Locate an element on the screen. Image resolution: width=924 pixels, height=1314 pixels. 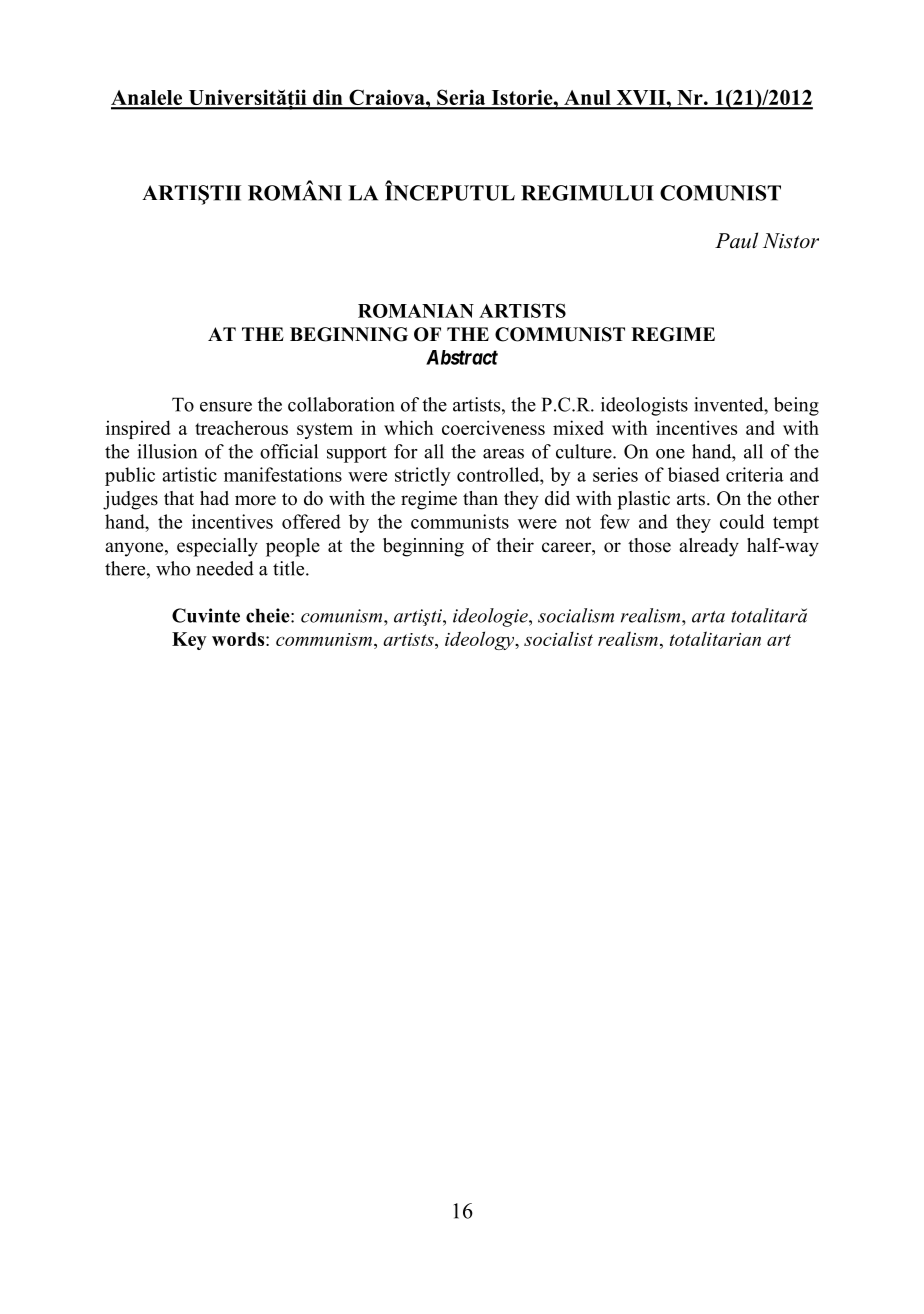
Abstract is located at coordinates (462, 357).
